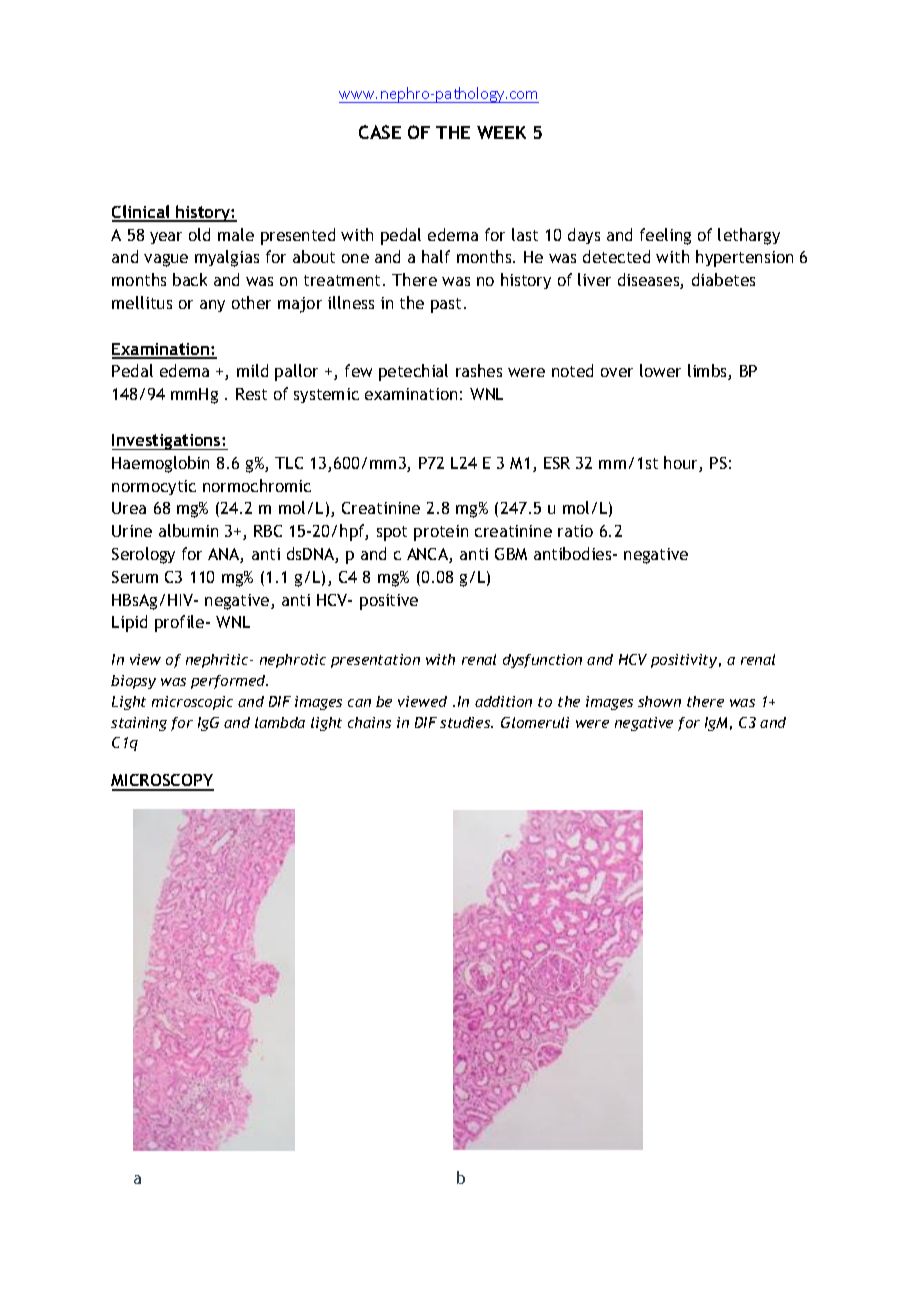  What do you see at coordinates (167, 442) in the screenshot?
I see `Investigations` at bounding box center [167, 442].
